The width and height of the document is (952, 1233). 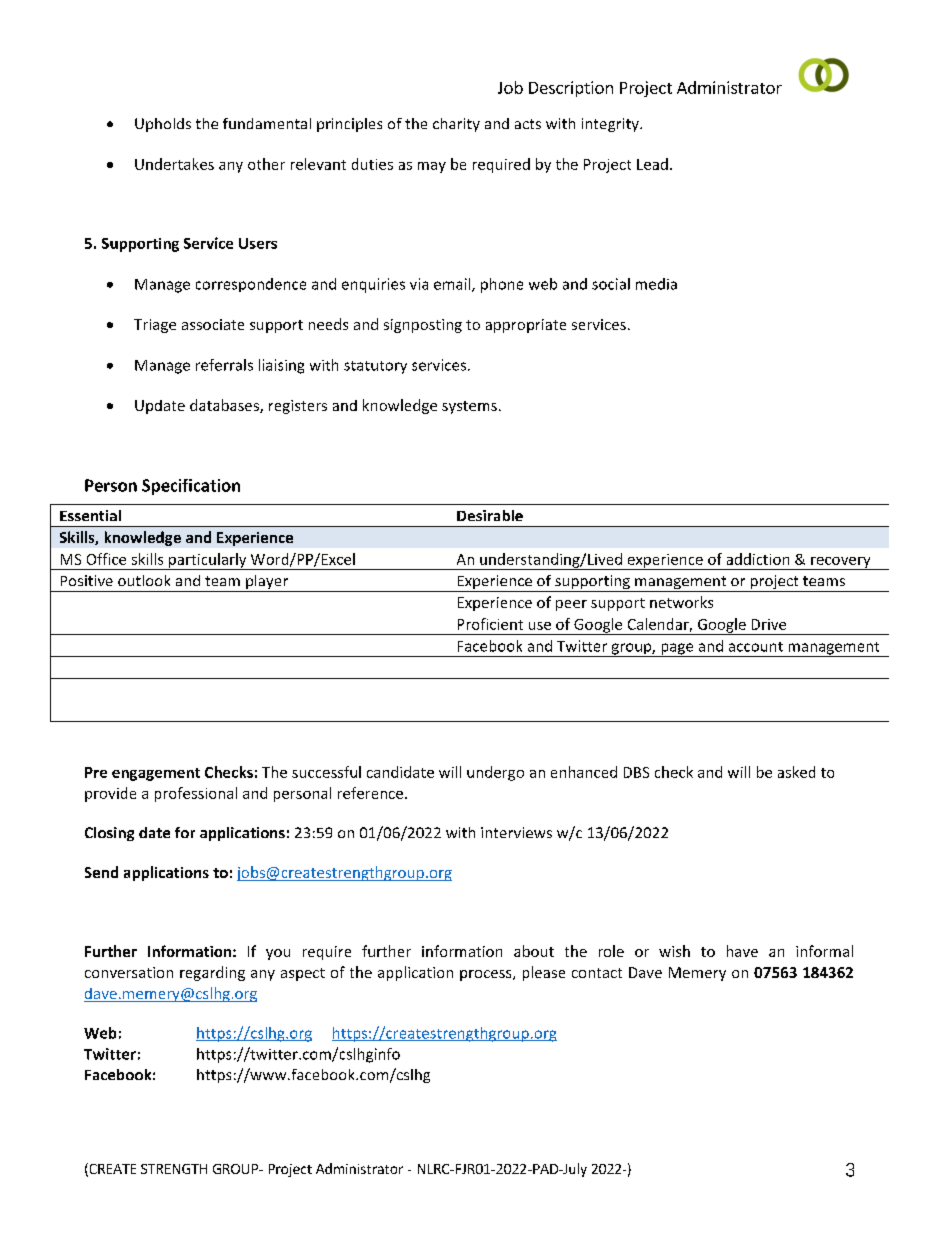 What do you see at coordinates (490, 624) in the document?
I see `Proficient` at bounding box center [490, 624].
